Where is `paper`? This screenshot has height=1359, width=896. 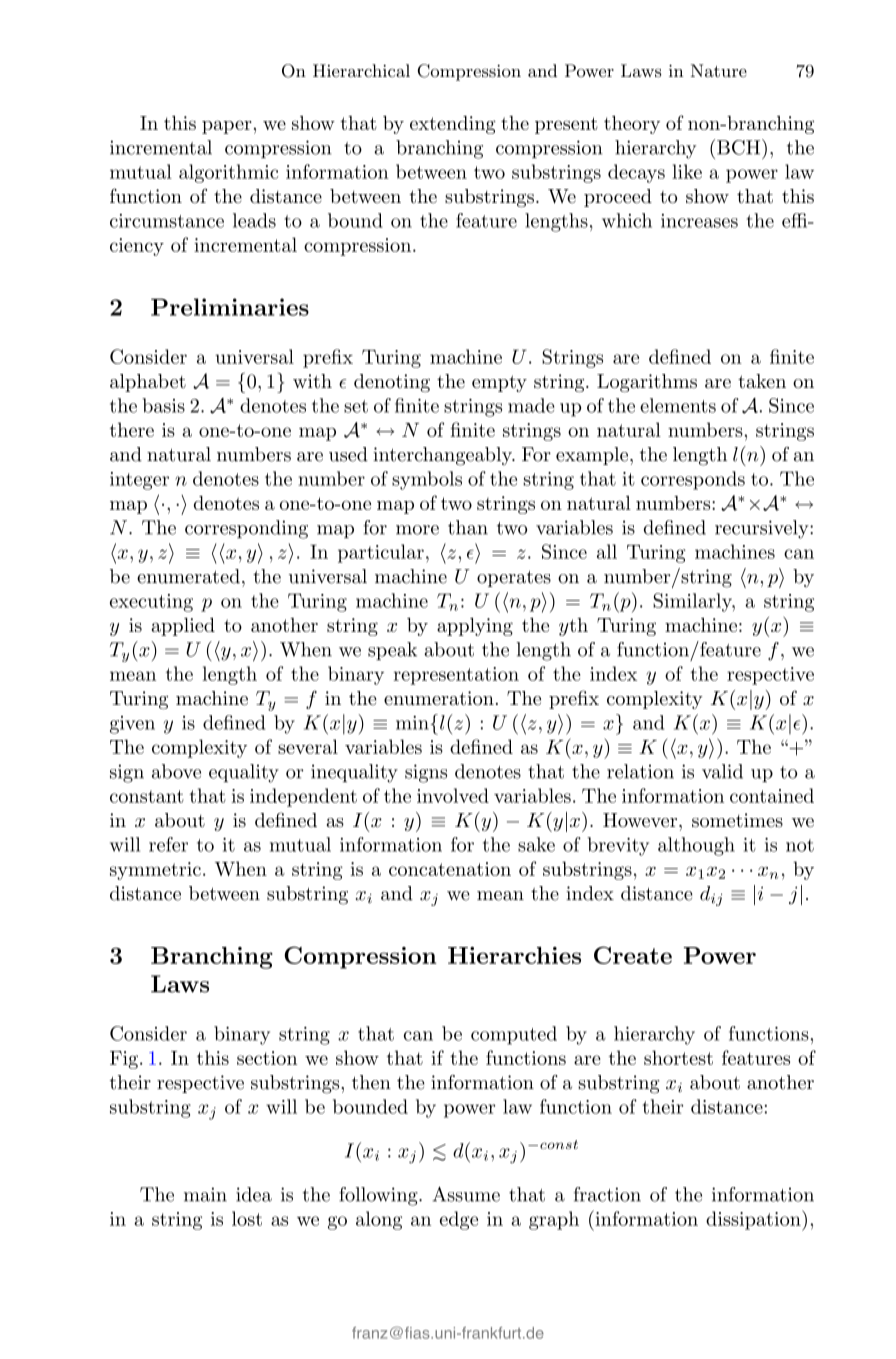 paper is located at coordinates (227, 127).
